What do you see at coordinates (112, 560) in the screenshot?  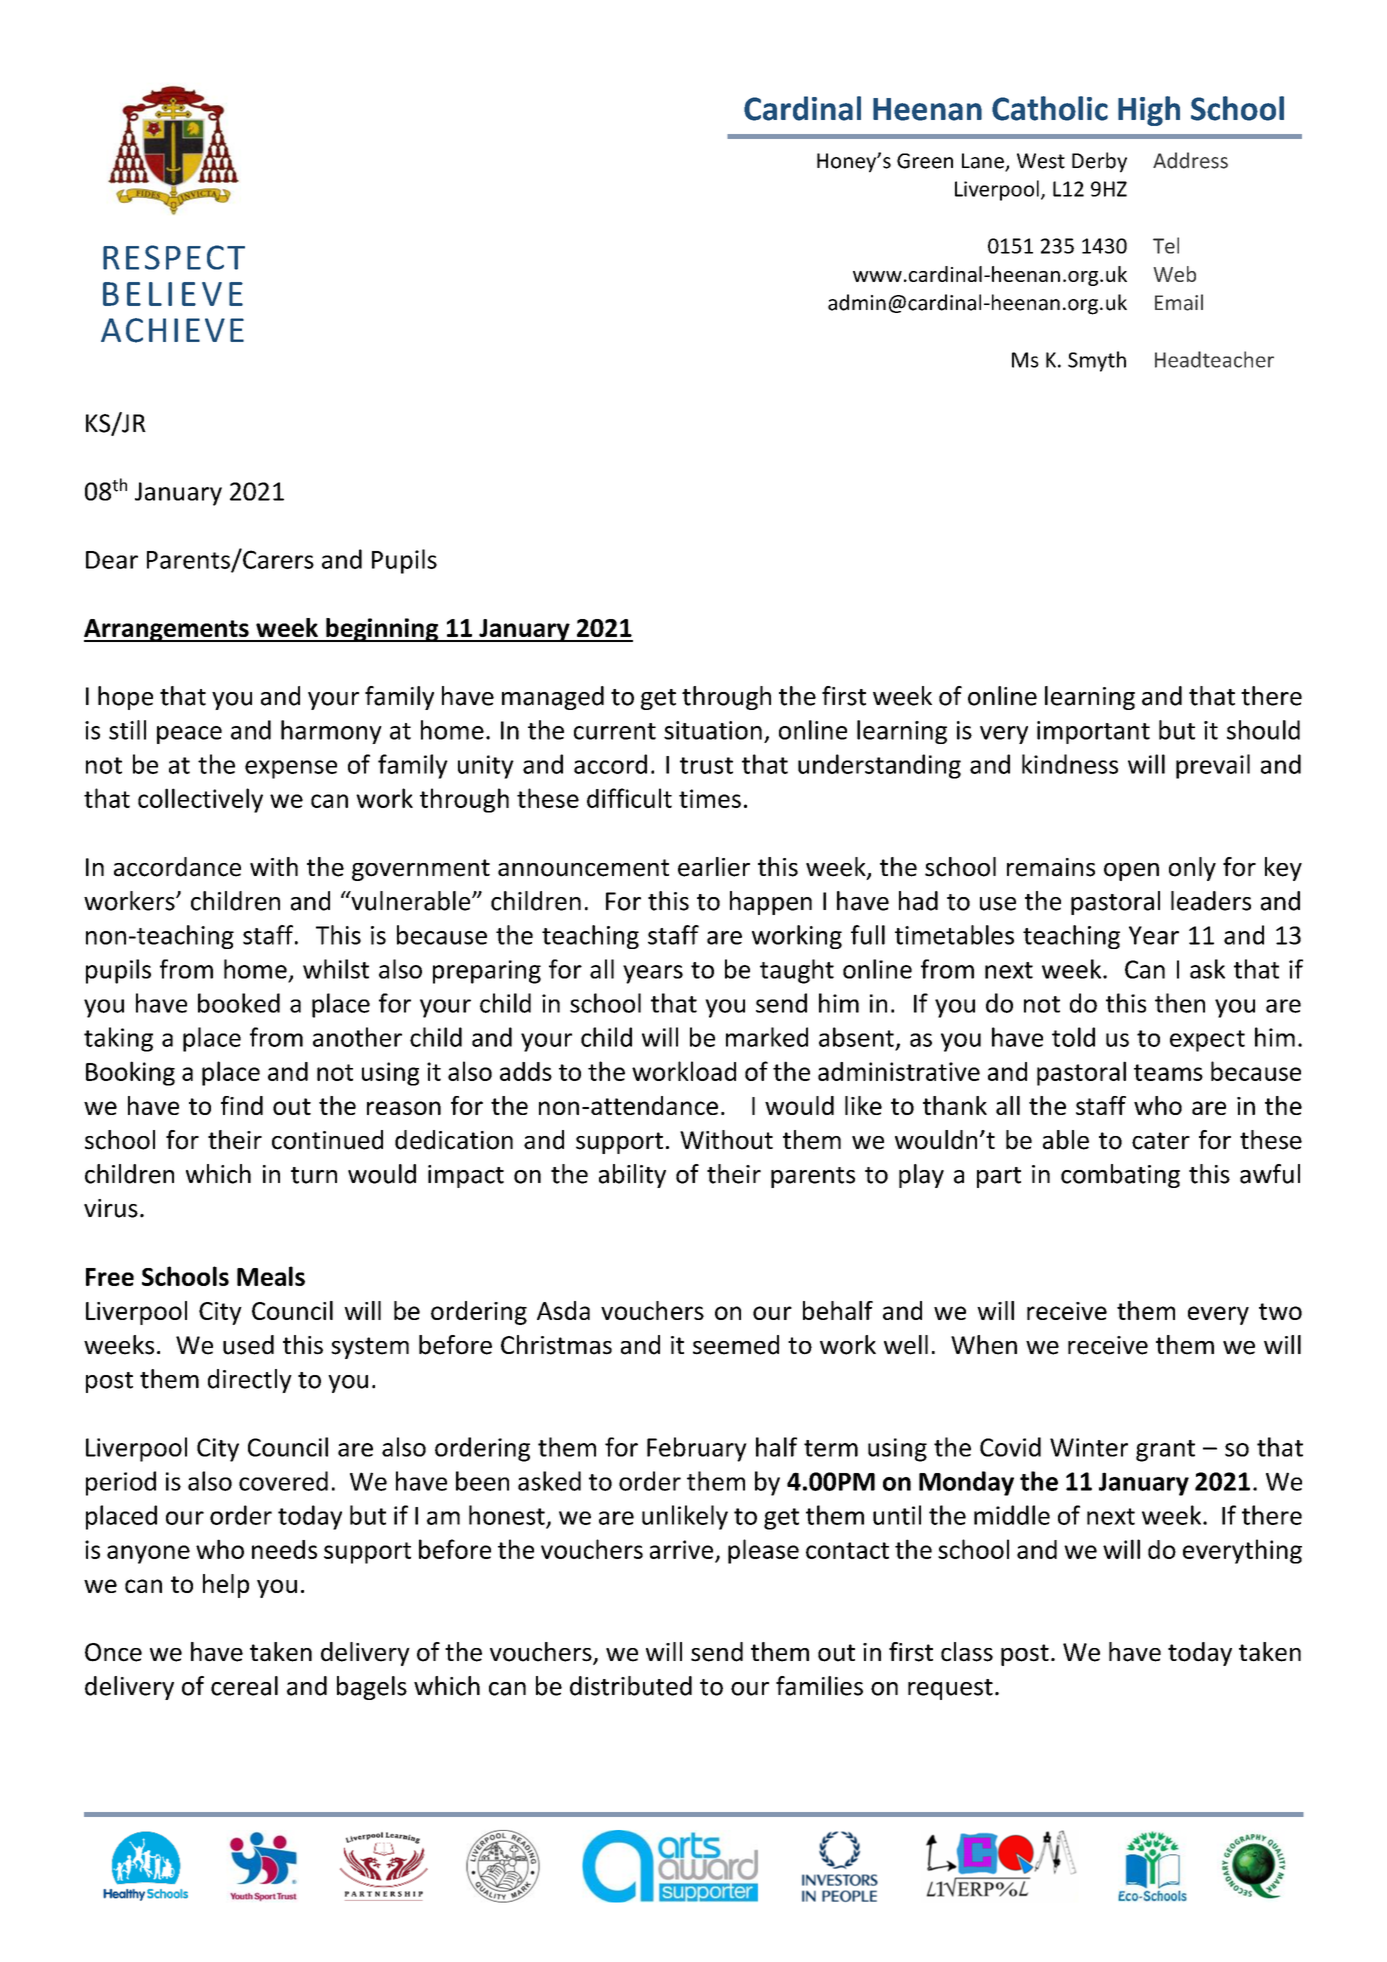 I see `Dear` at bounding box center [112, 560].
